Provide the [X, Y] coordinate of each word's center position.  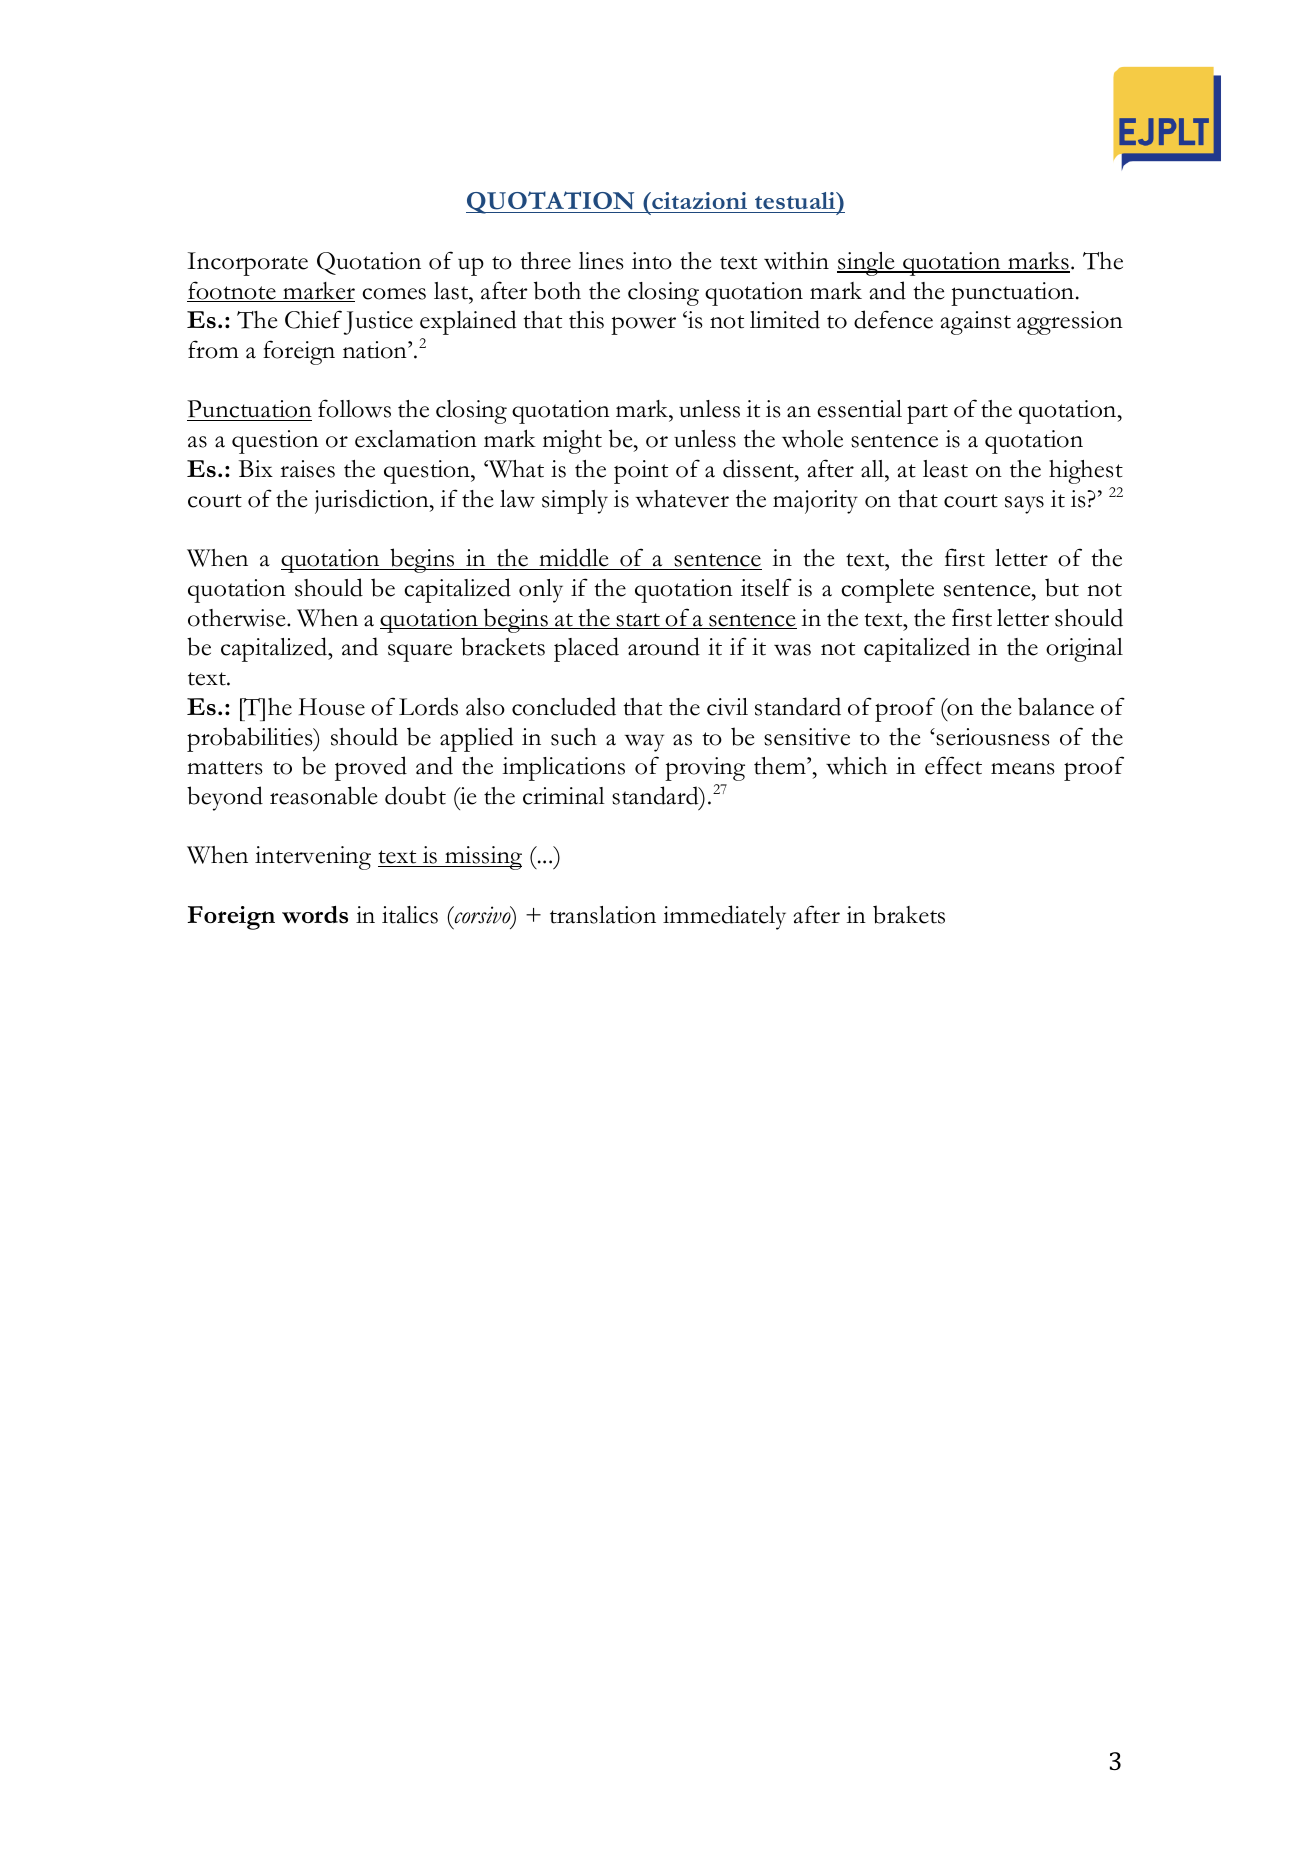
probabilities [251, 739]
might [572, 442]
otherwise [238, 618]
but [1062, 587]
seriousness [992, 737]
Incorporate [248, 264]
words [315, 915]
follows [354, 408]
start [638, 621]
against [976, 323]
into [652, 261]
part [927, 414]
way [644, 743]
